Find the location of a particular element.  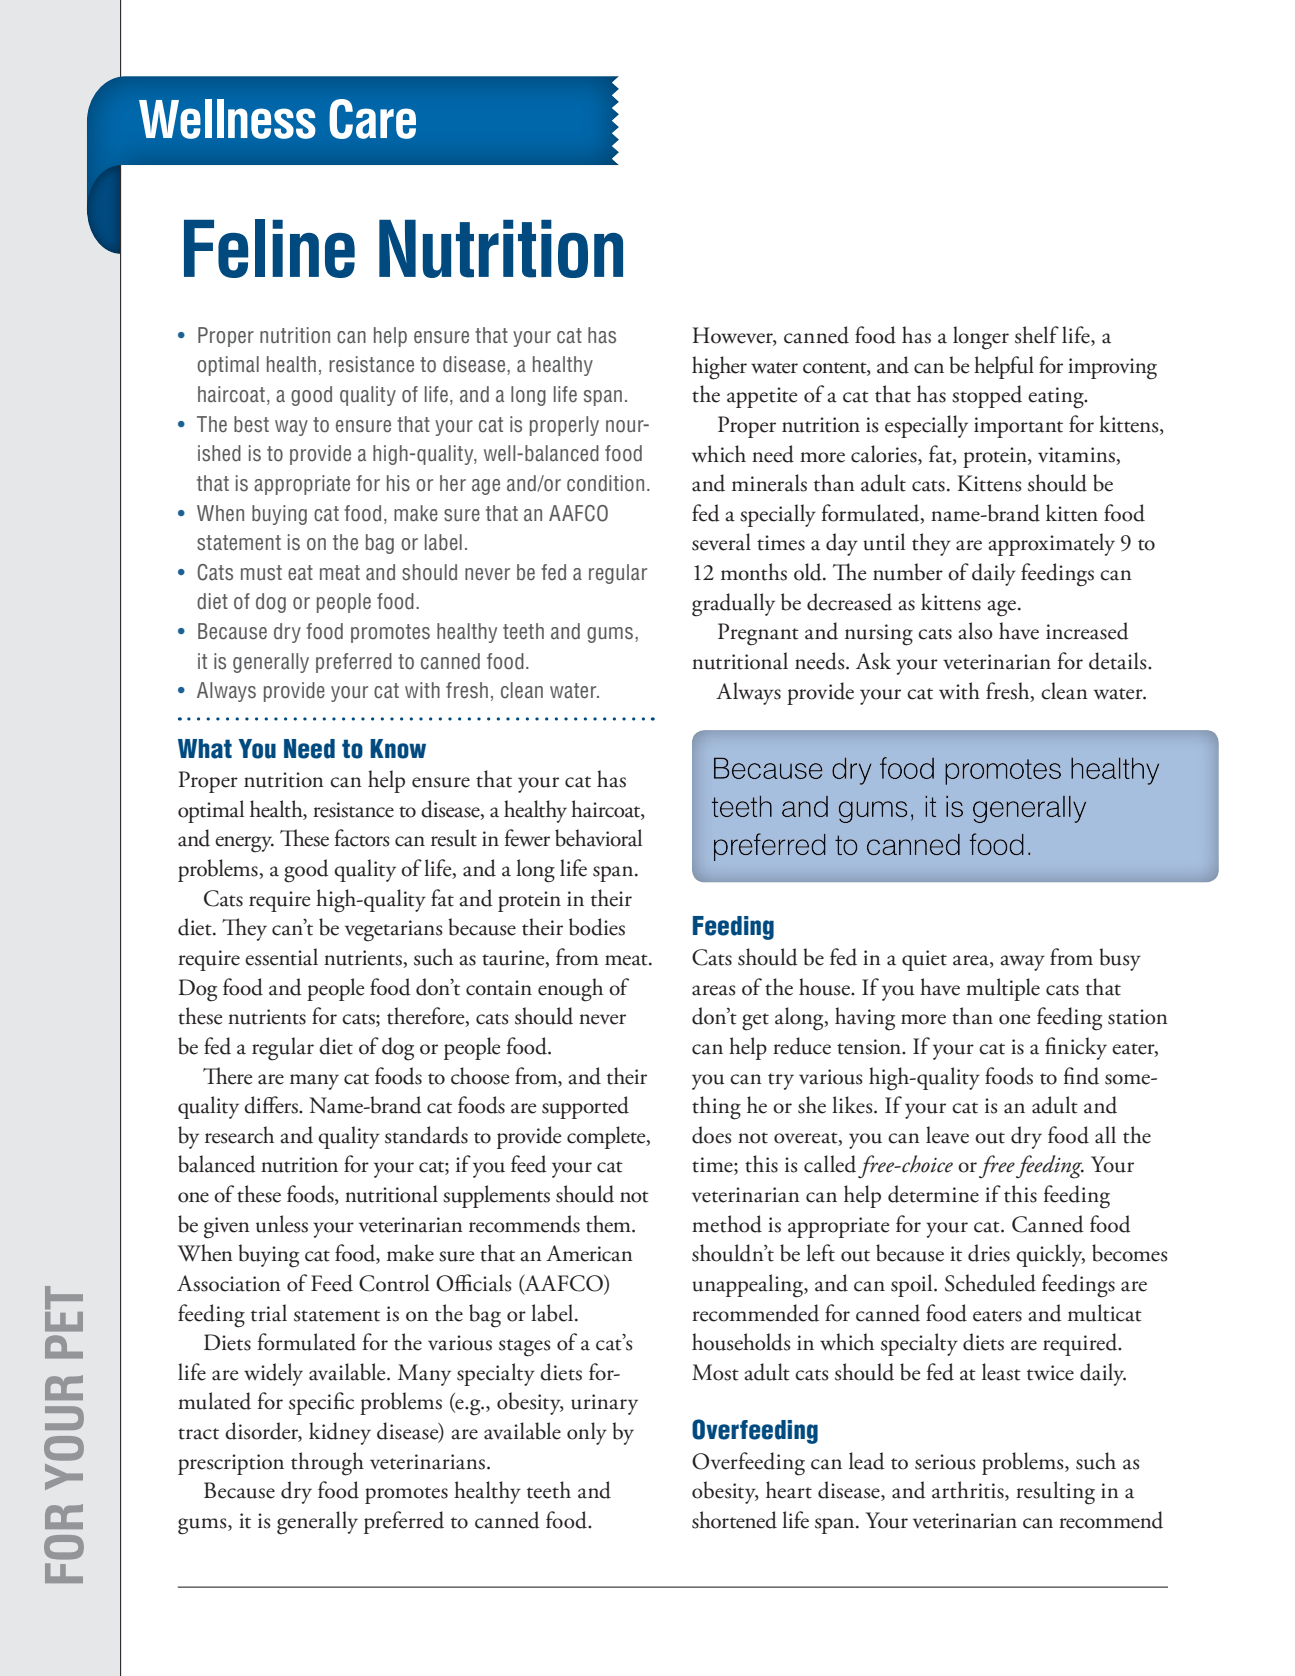

arthritis is located at coordinates (969, 1491).
